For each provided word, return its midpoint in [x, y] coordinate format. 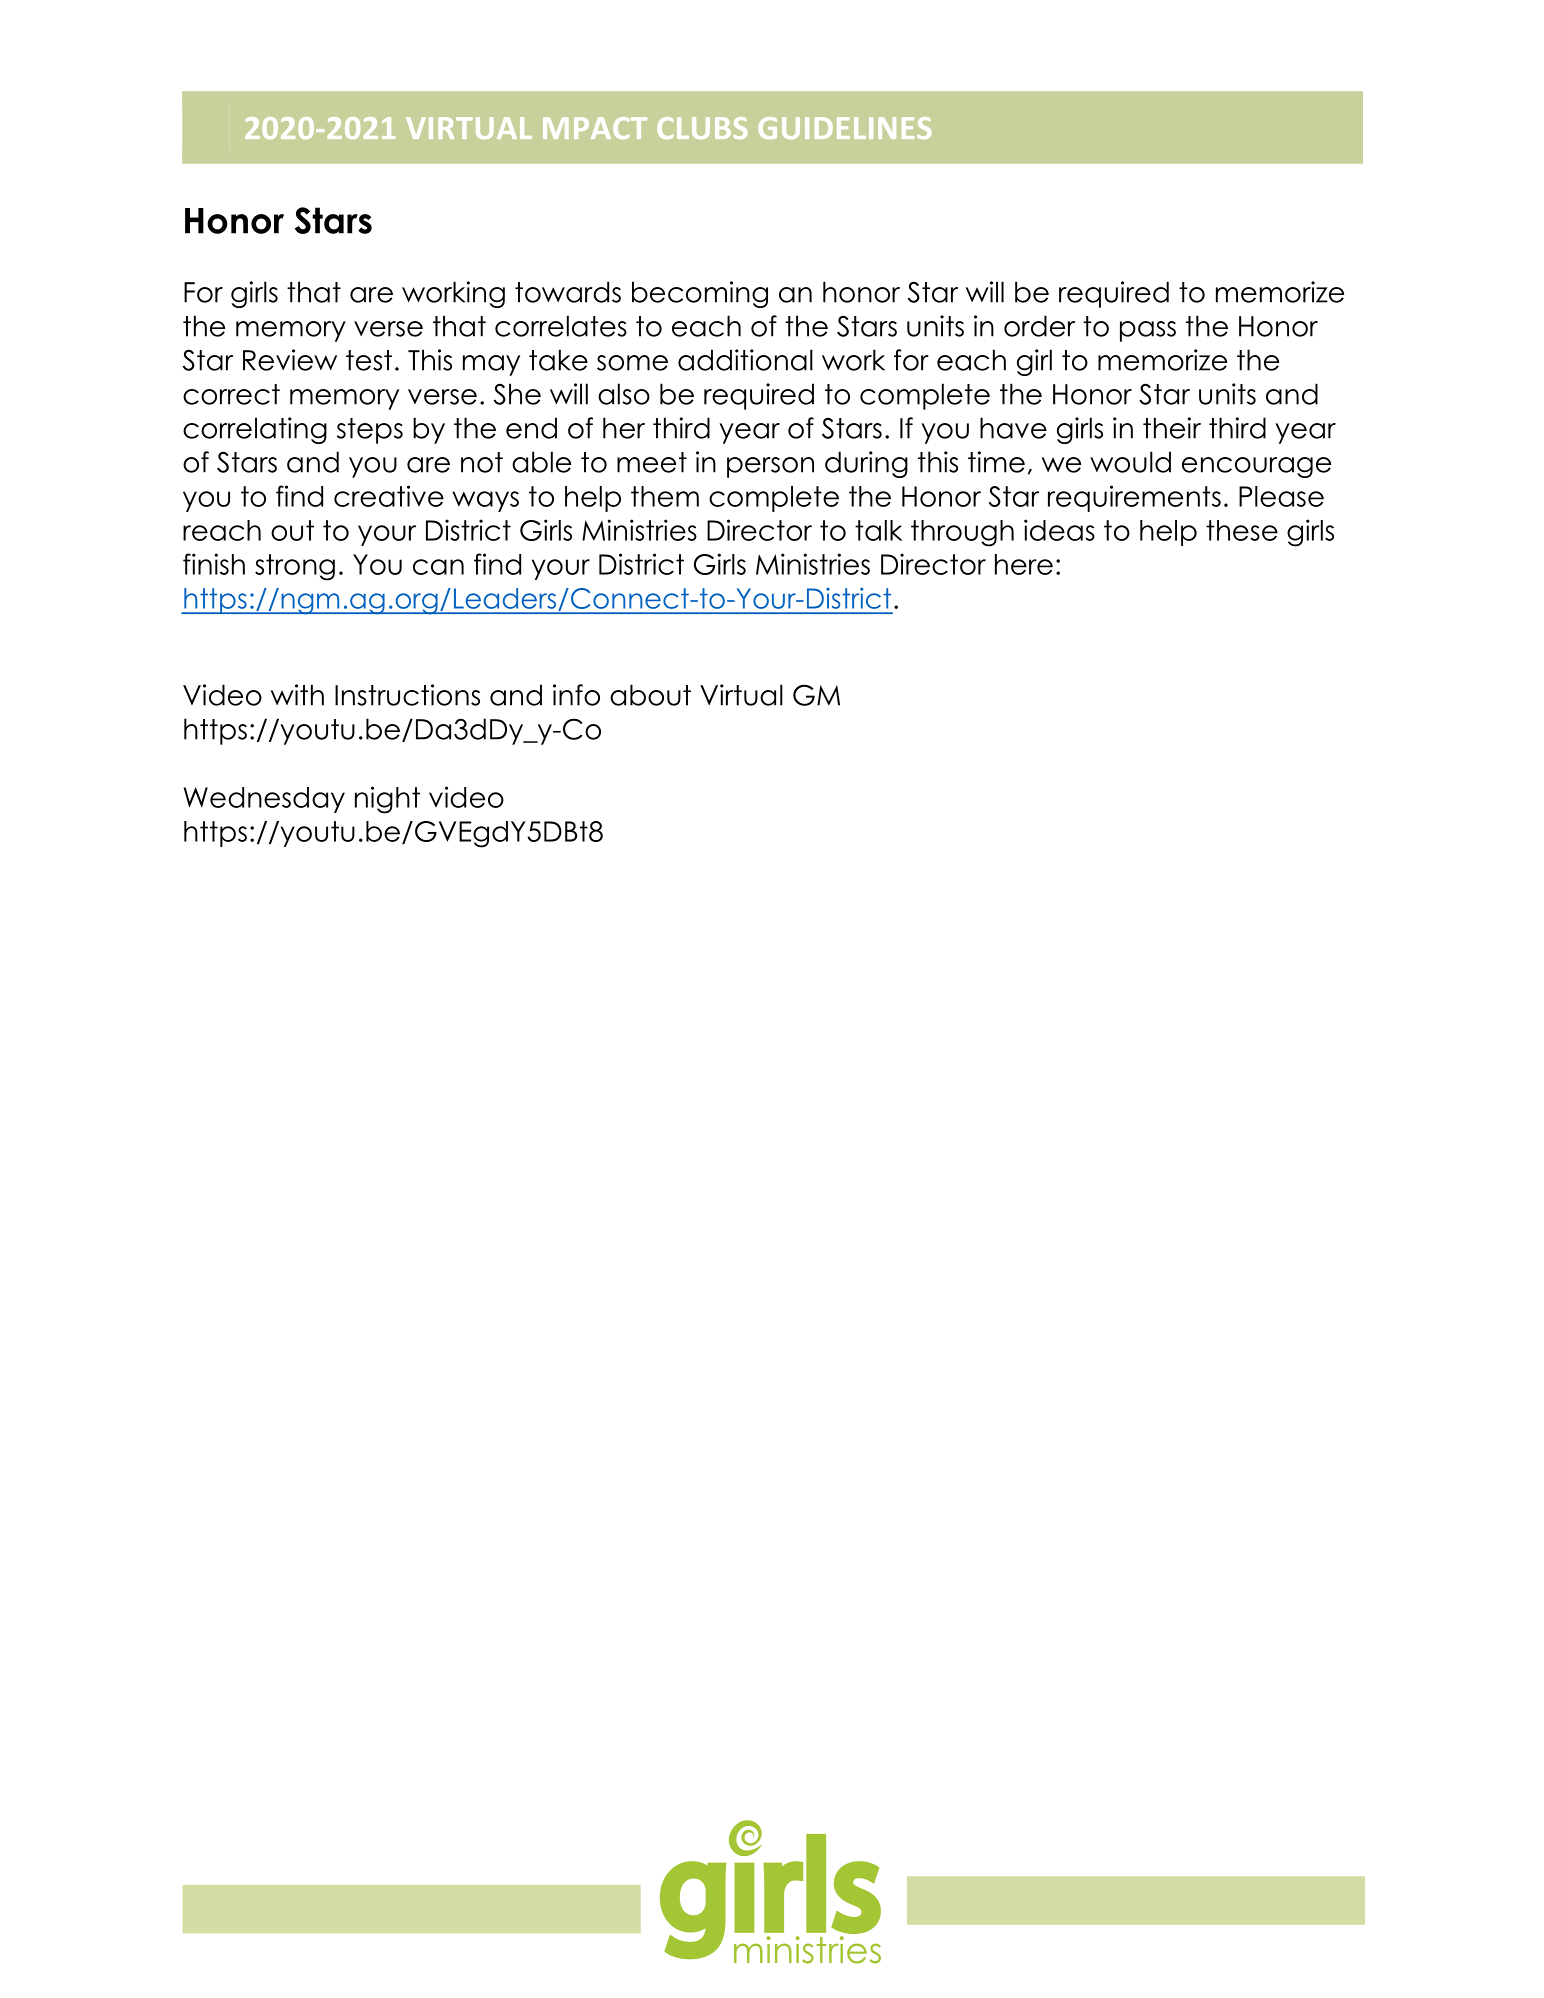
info [576, 695]
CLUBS [702, 128]
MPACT [595, 128]
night [387, 800]
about [650, 695]
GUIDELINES [845, 128]
